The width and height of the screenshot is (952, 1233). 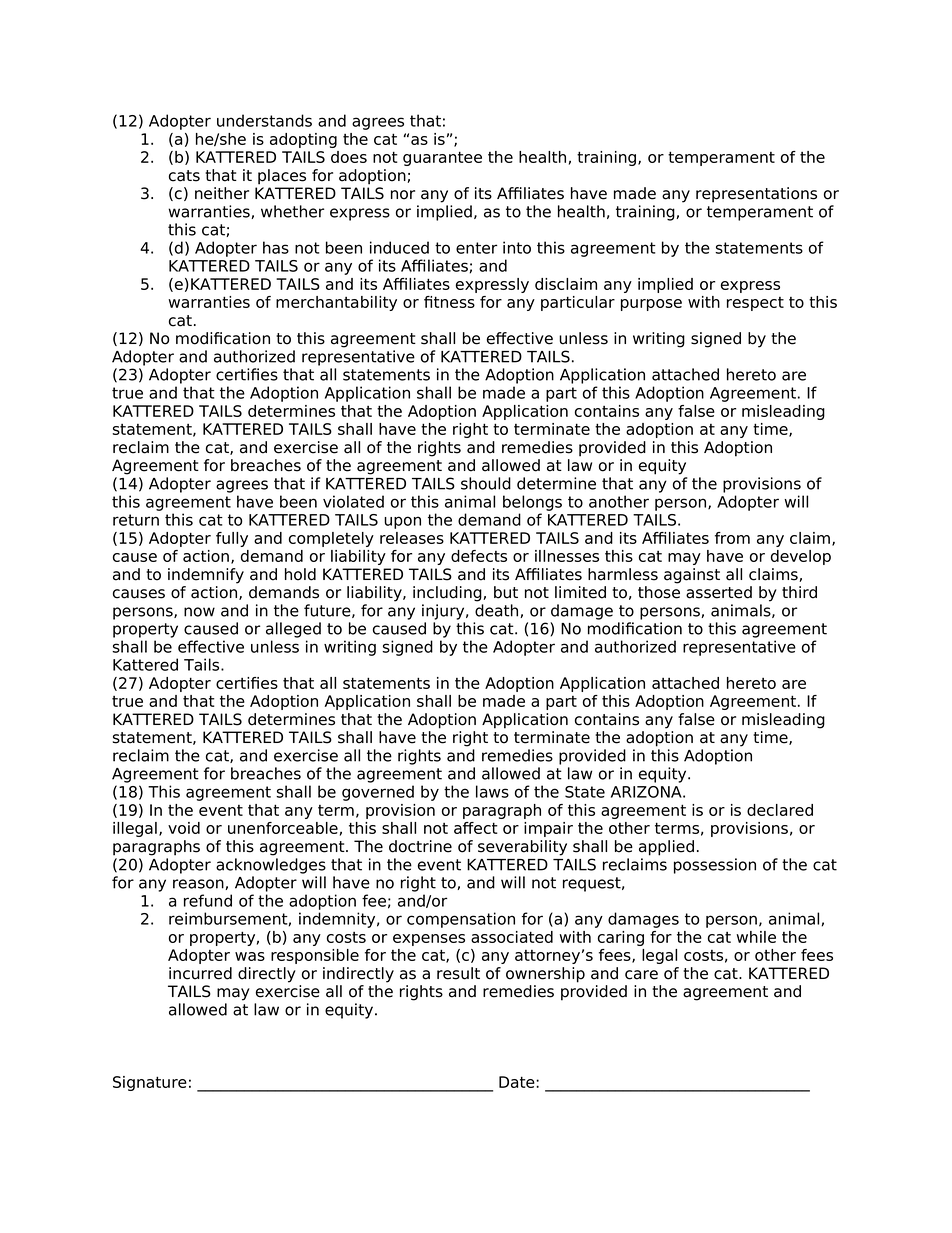 What do you see at coordinates (732, 538) in the screenshot?
I see `from` at bounding box center [732, 538].
